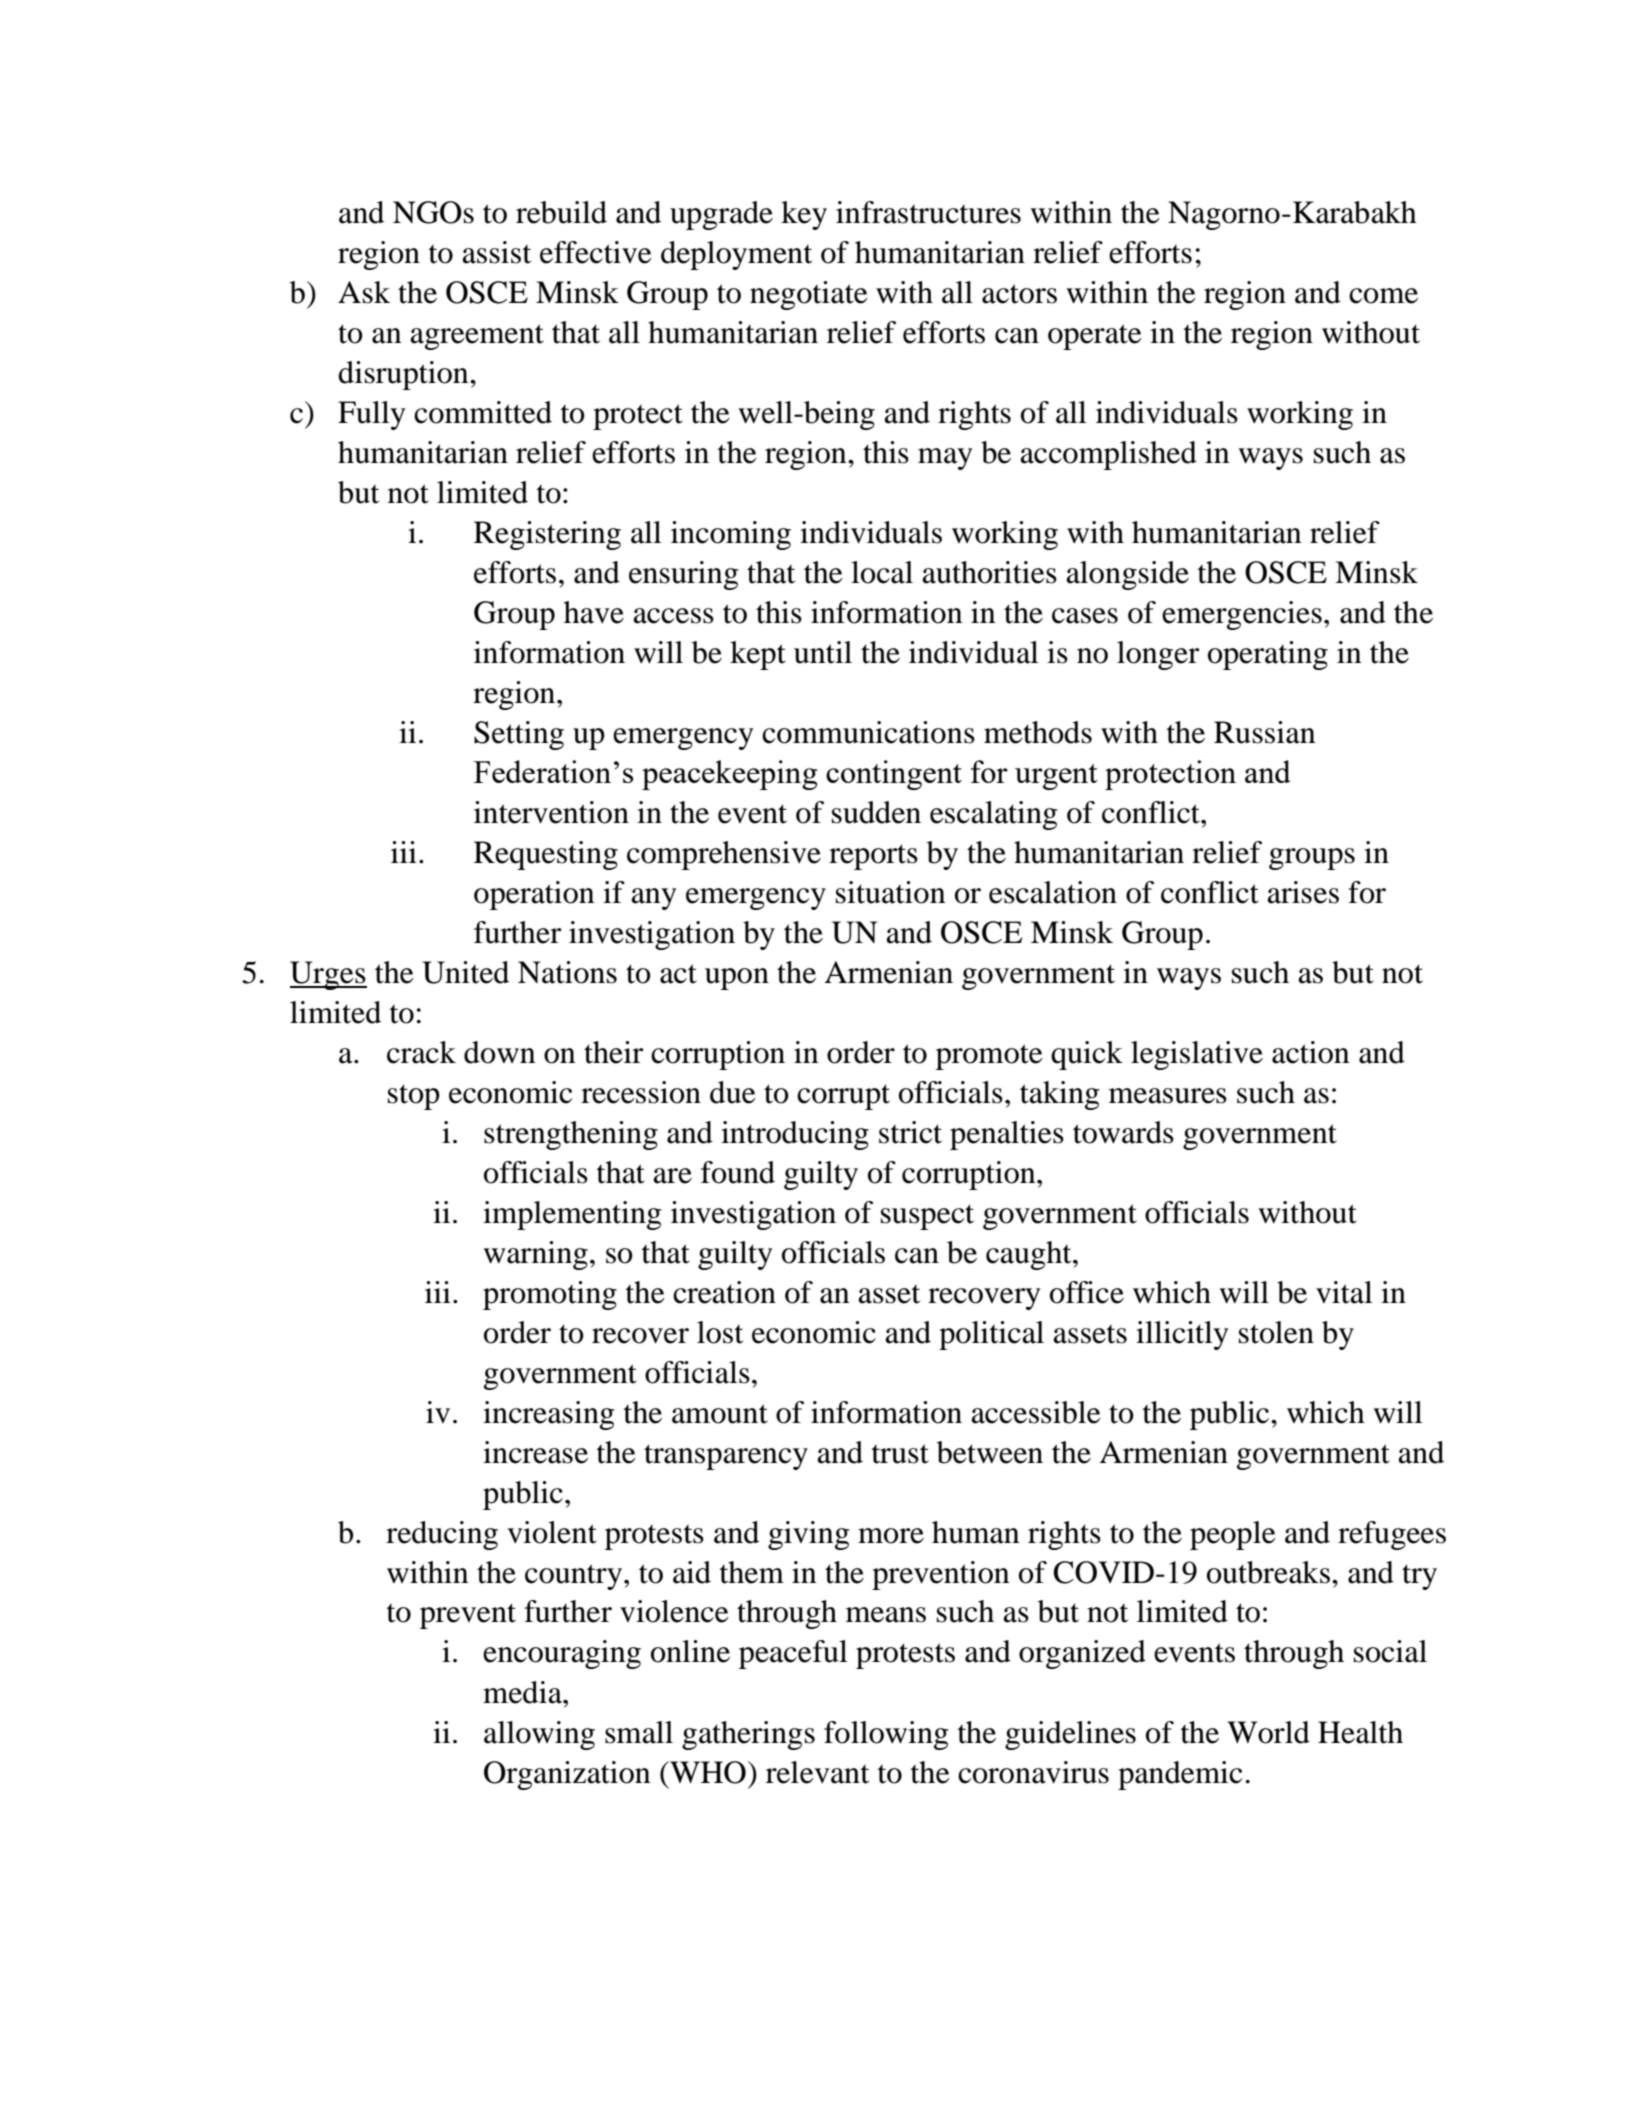 This image has height=2126, width=1643. What do you see at coordinates (1242, 615) in the image?
I see `emergencies` at bounding box center [1242, 615].
